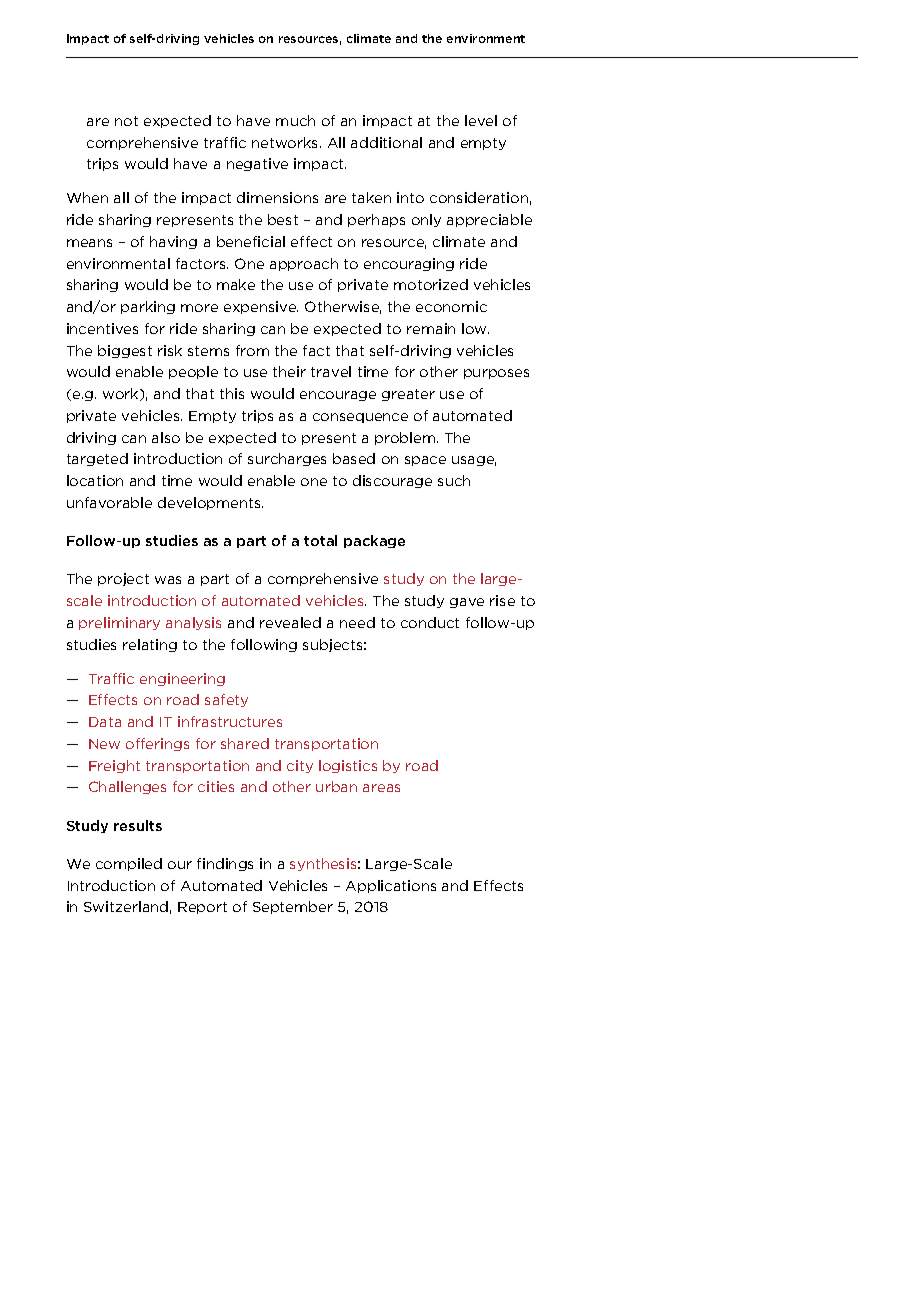 The image size is (924, 1308). Describe the element at coordinates (129, 864) in the document. I see `compiled` at that location.
